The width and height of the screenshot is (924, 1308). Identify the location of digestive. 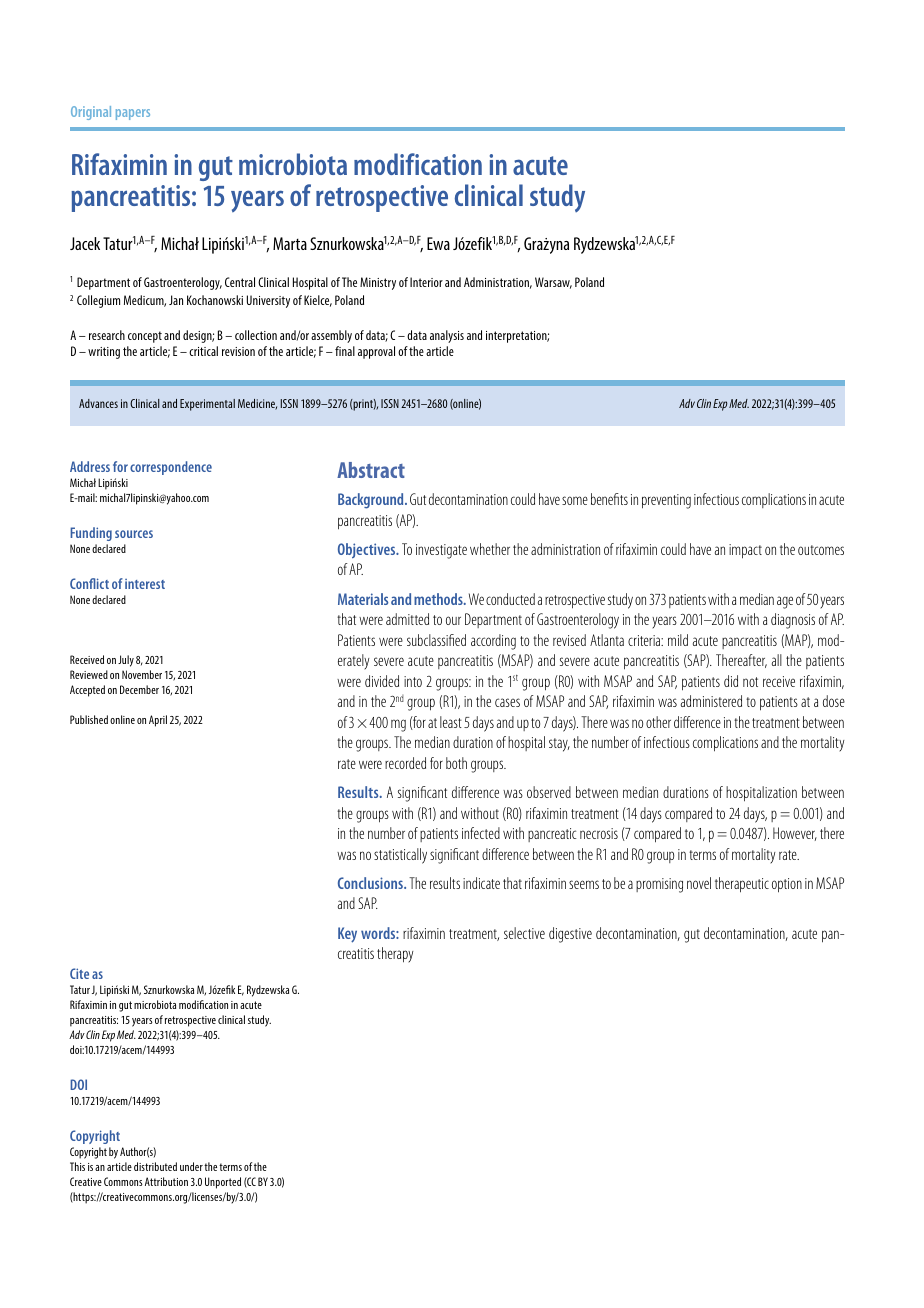
(570, 935).
